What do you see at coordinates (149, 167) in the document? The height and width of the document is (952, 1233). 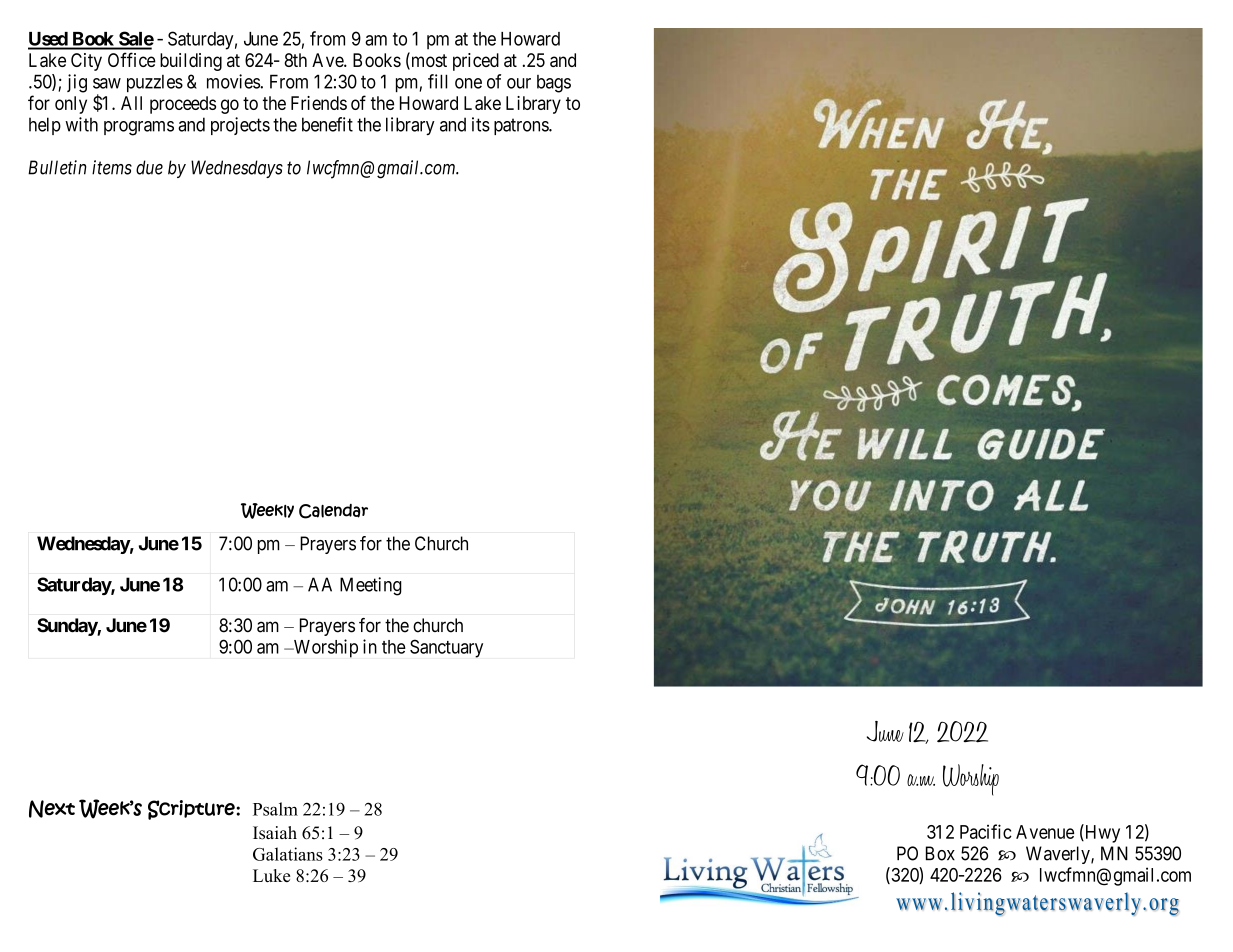 I see `due` at bounding box center [149, 167].
